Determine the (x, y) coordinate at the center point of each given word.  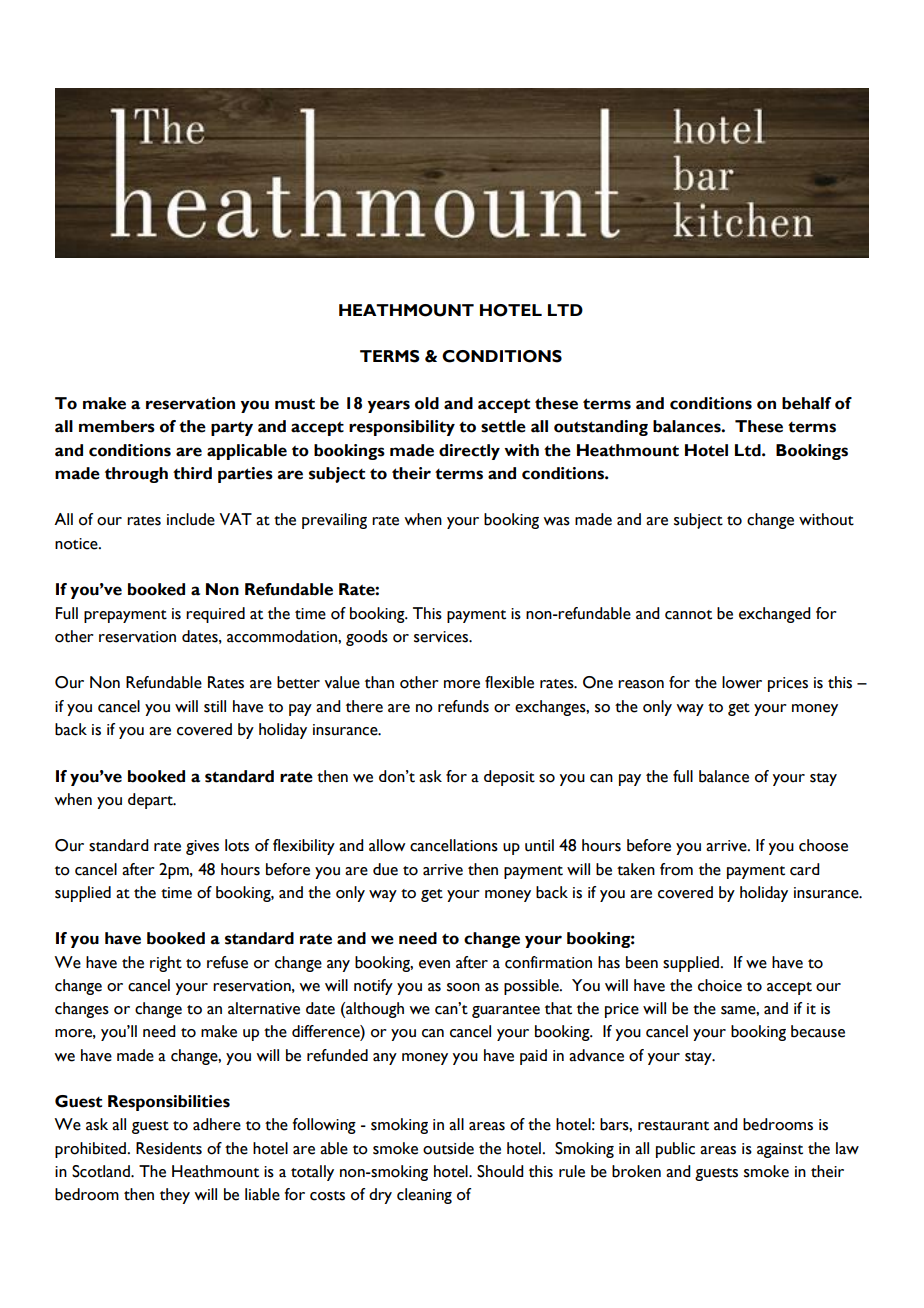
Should (500, 1171)
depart (151, 801)
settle (503, 426)
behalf (806, 403)
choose (823, 845)
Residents (169, 1148)
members (117, 426)
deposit (509, 778)
